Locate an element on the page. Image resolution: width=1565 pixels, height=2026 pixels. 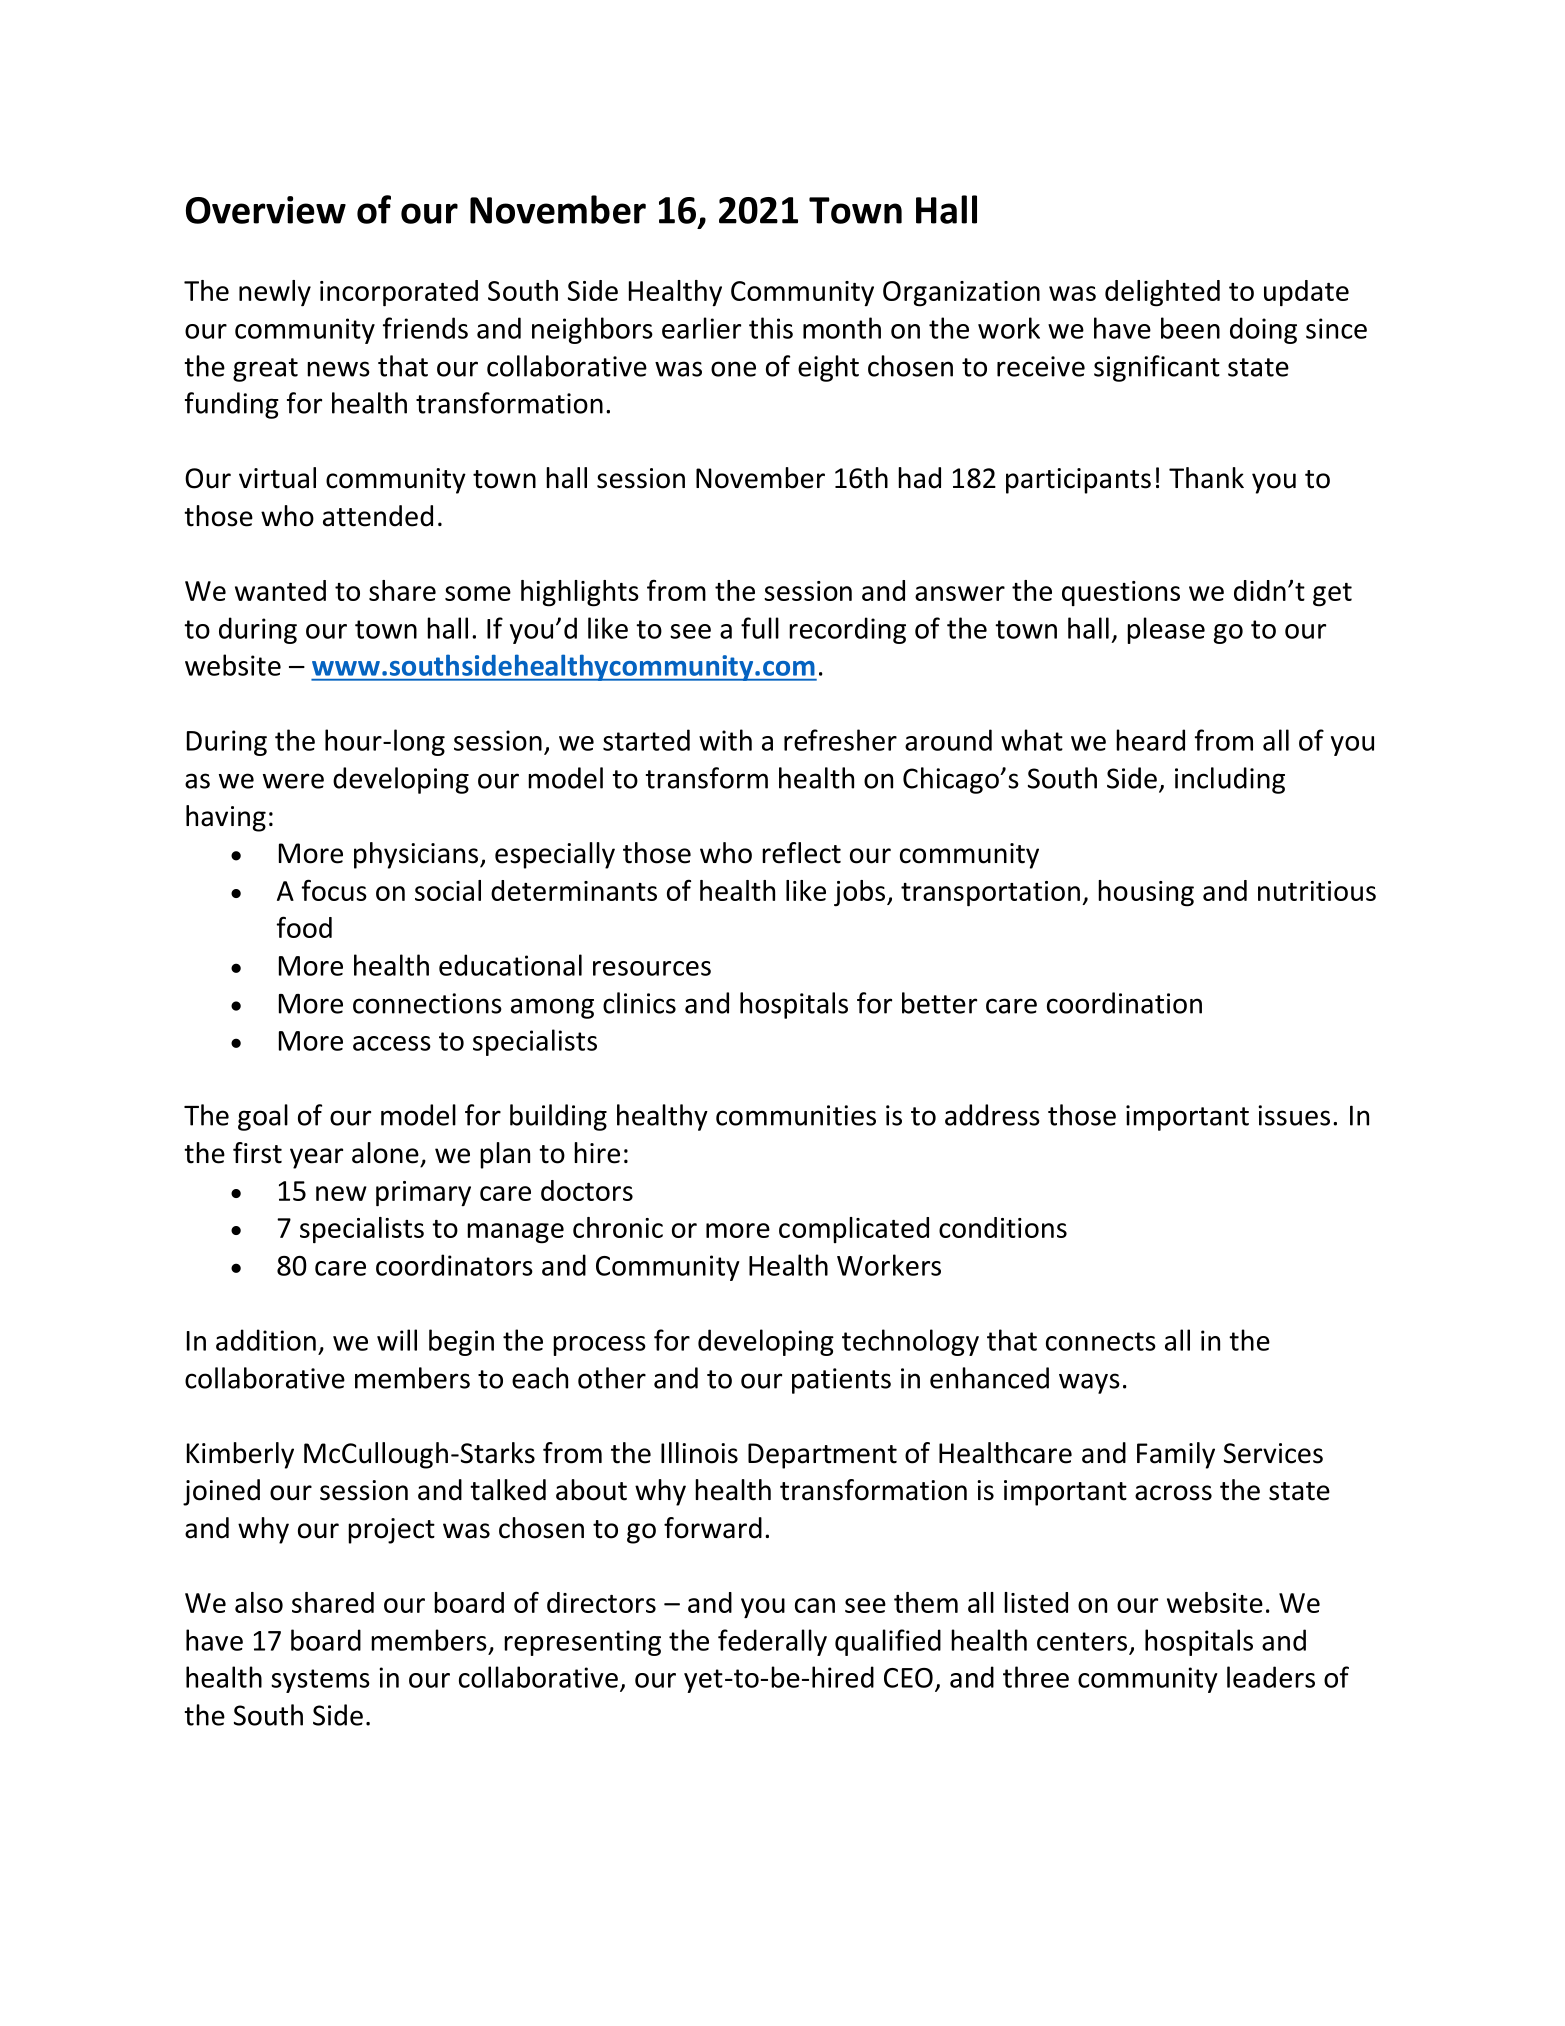
incorporated is located at coordinates (399, 293).
